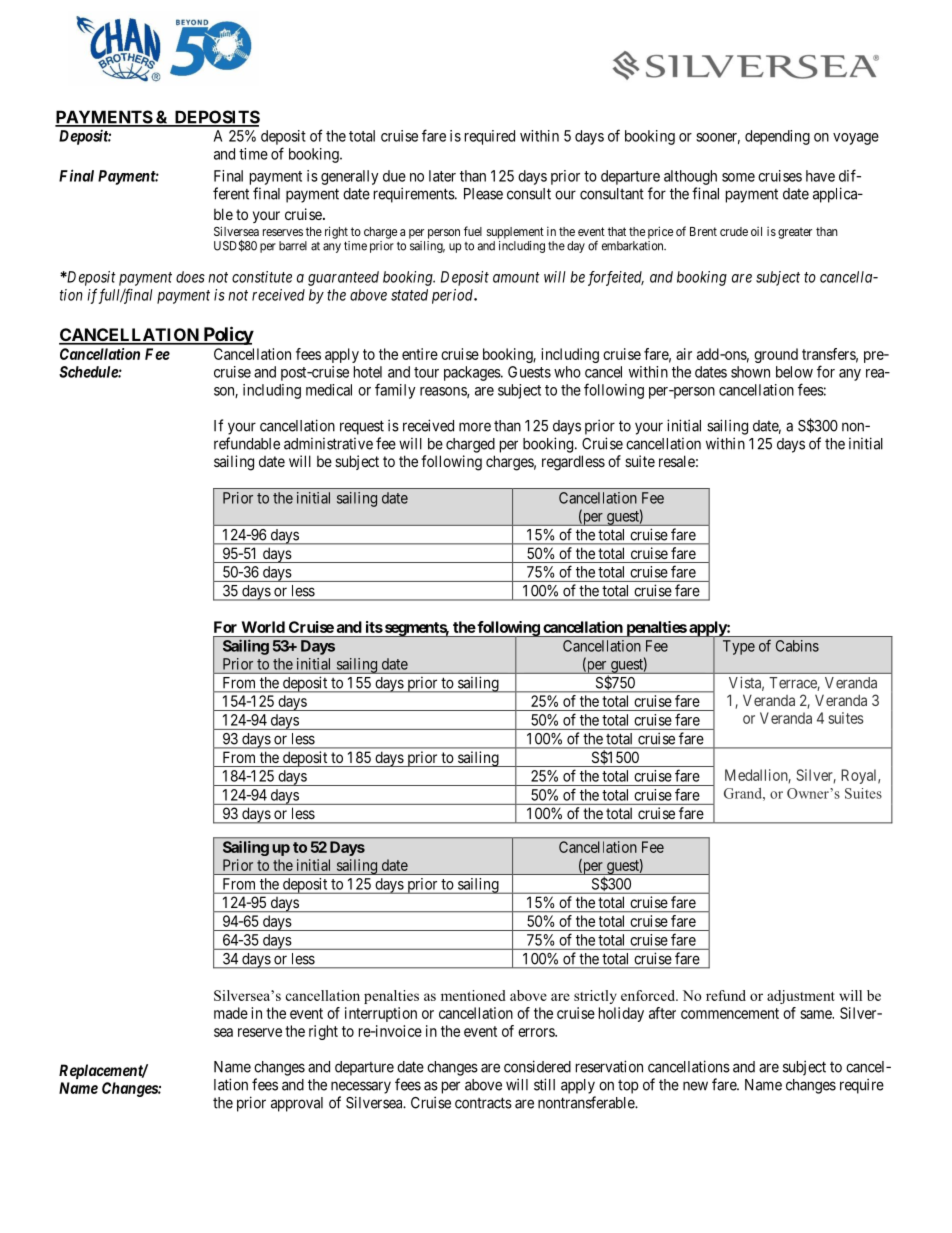 This screenshot has width=952, height=1233. I want to click on Please, so click(483, 194).
